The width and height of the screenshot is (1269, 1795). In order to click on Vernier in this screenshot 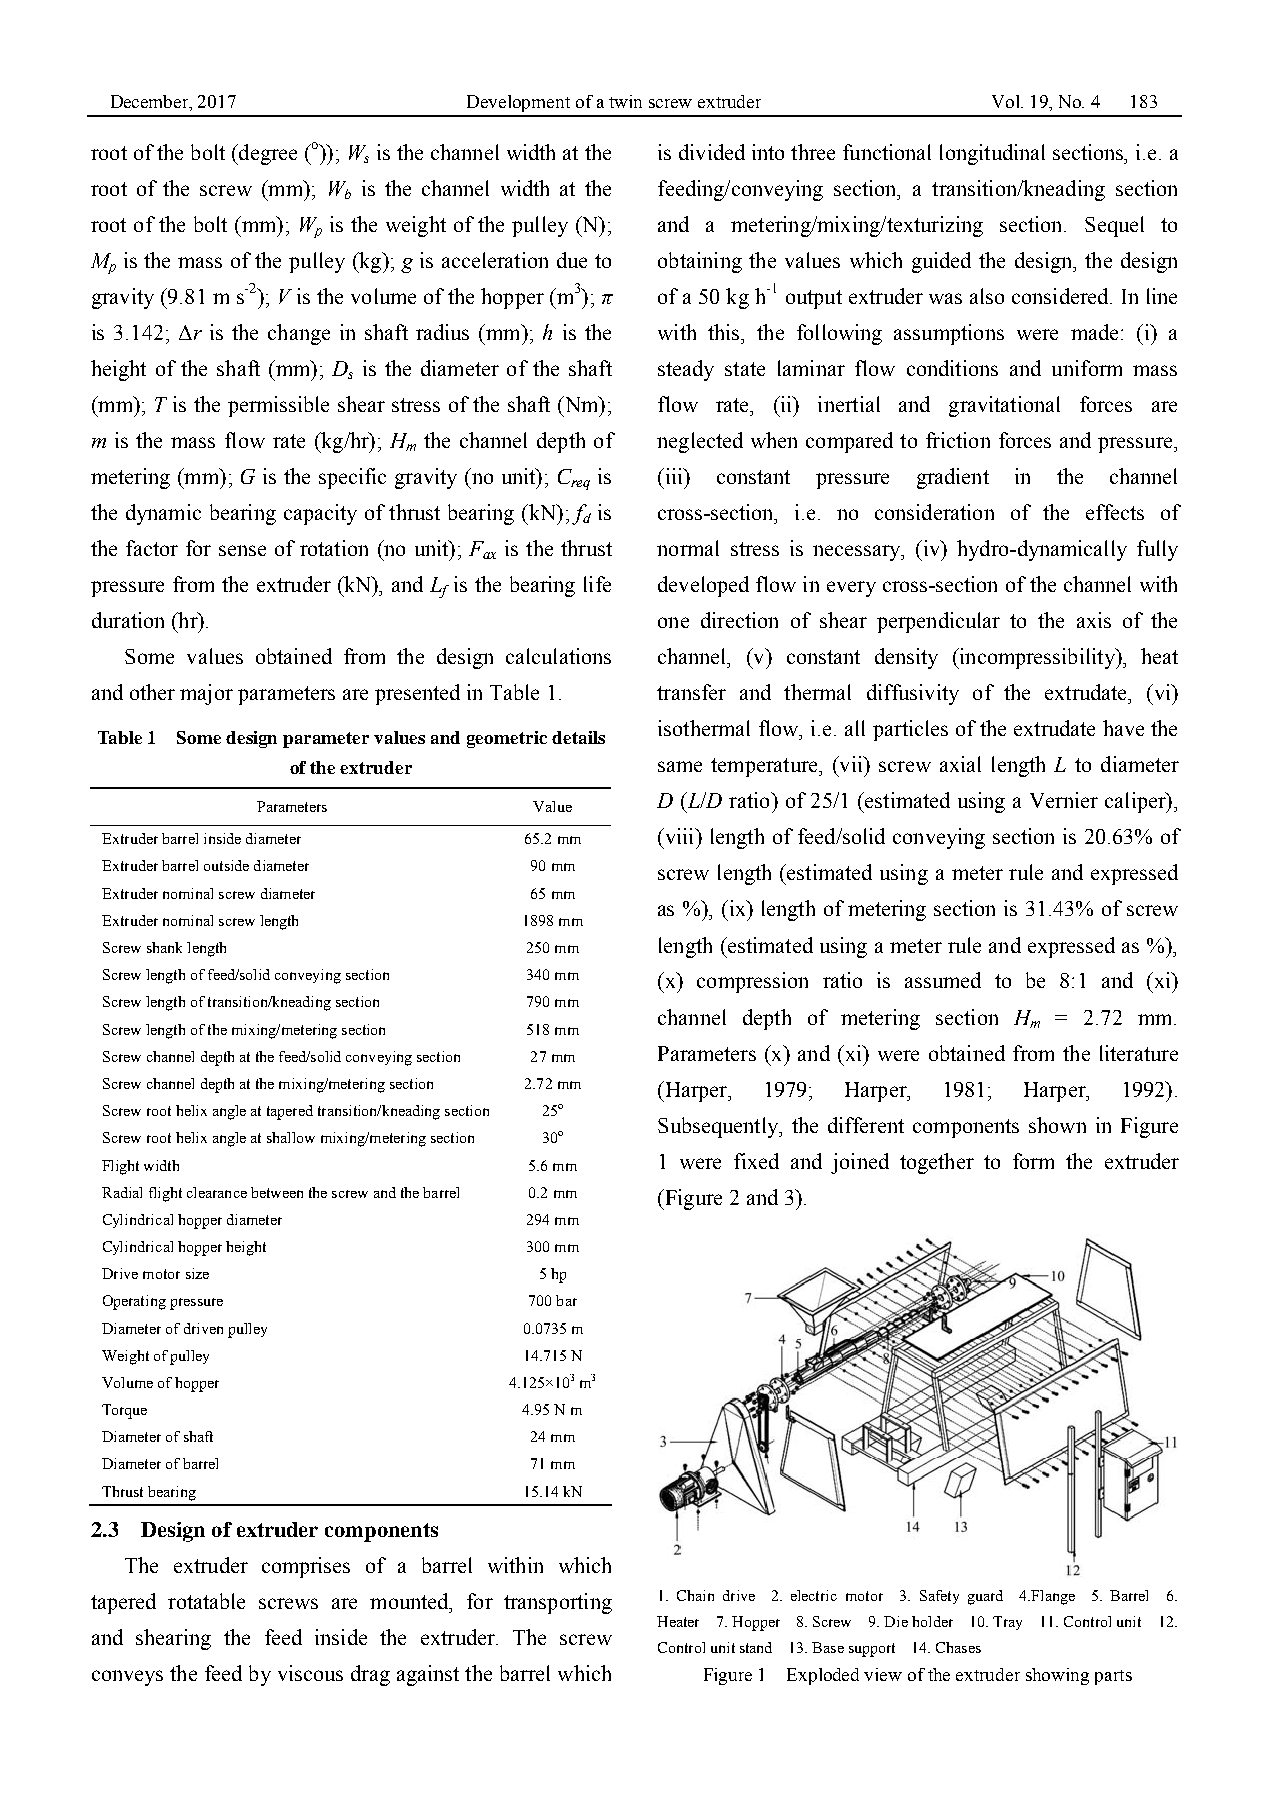, I will do `click(1064, 800)`.
